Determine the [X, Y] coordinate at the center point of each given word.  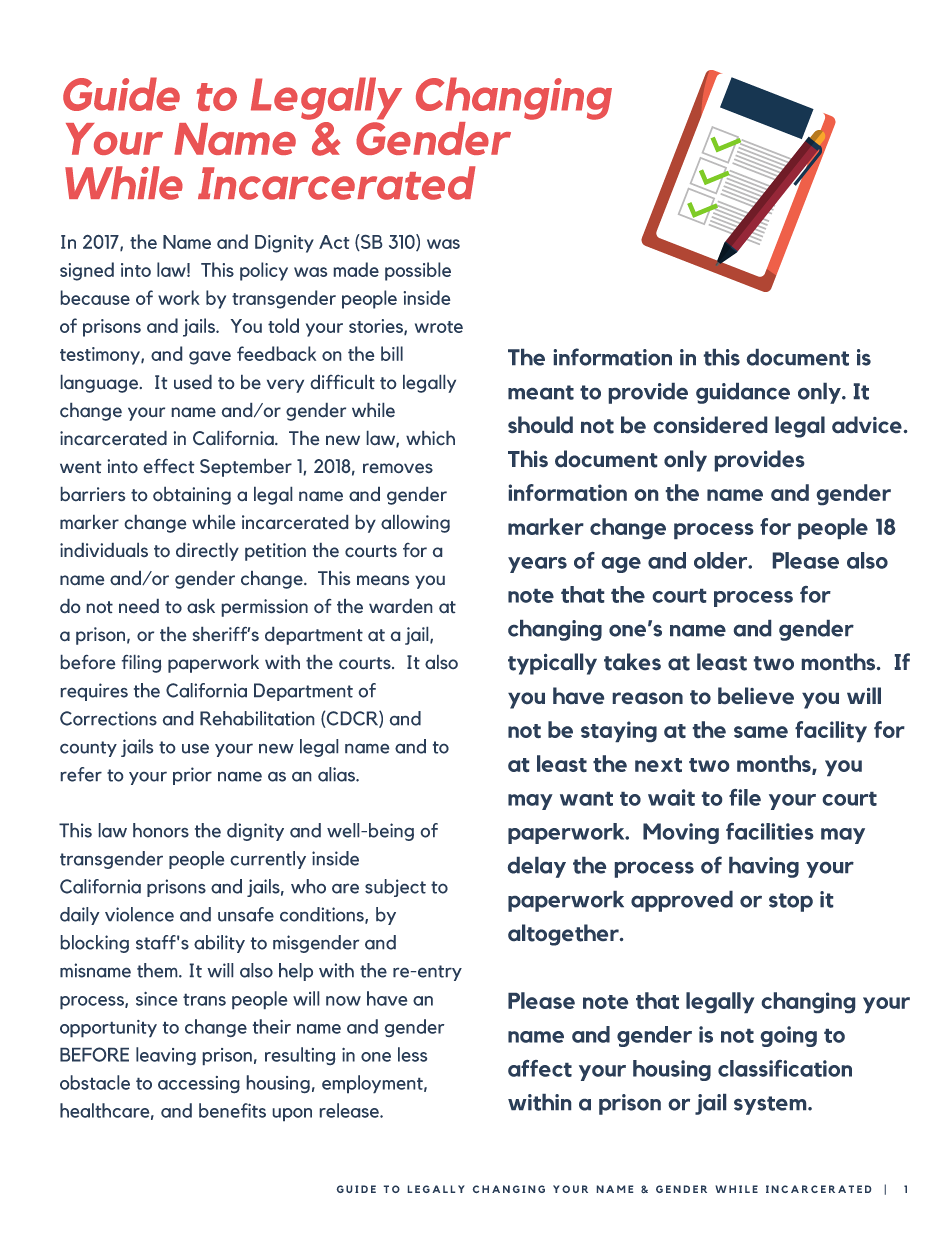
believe [756, 695]
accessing [199, 1084]
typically [552, 664]
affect [540, 1068]
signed [87, 271]
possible [418, 271]
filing [141, 664]
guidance [743, 393]
